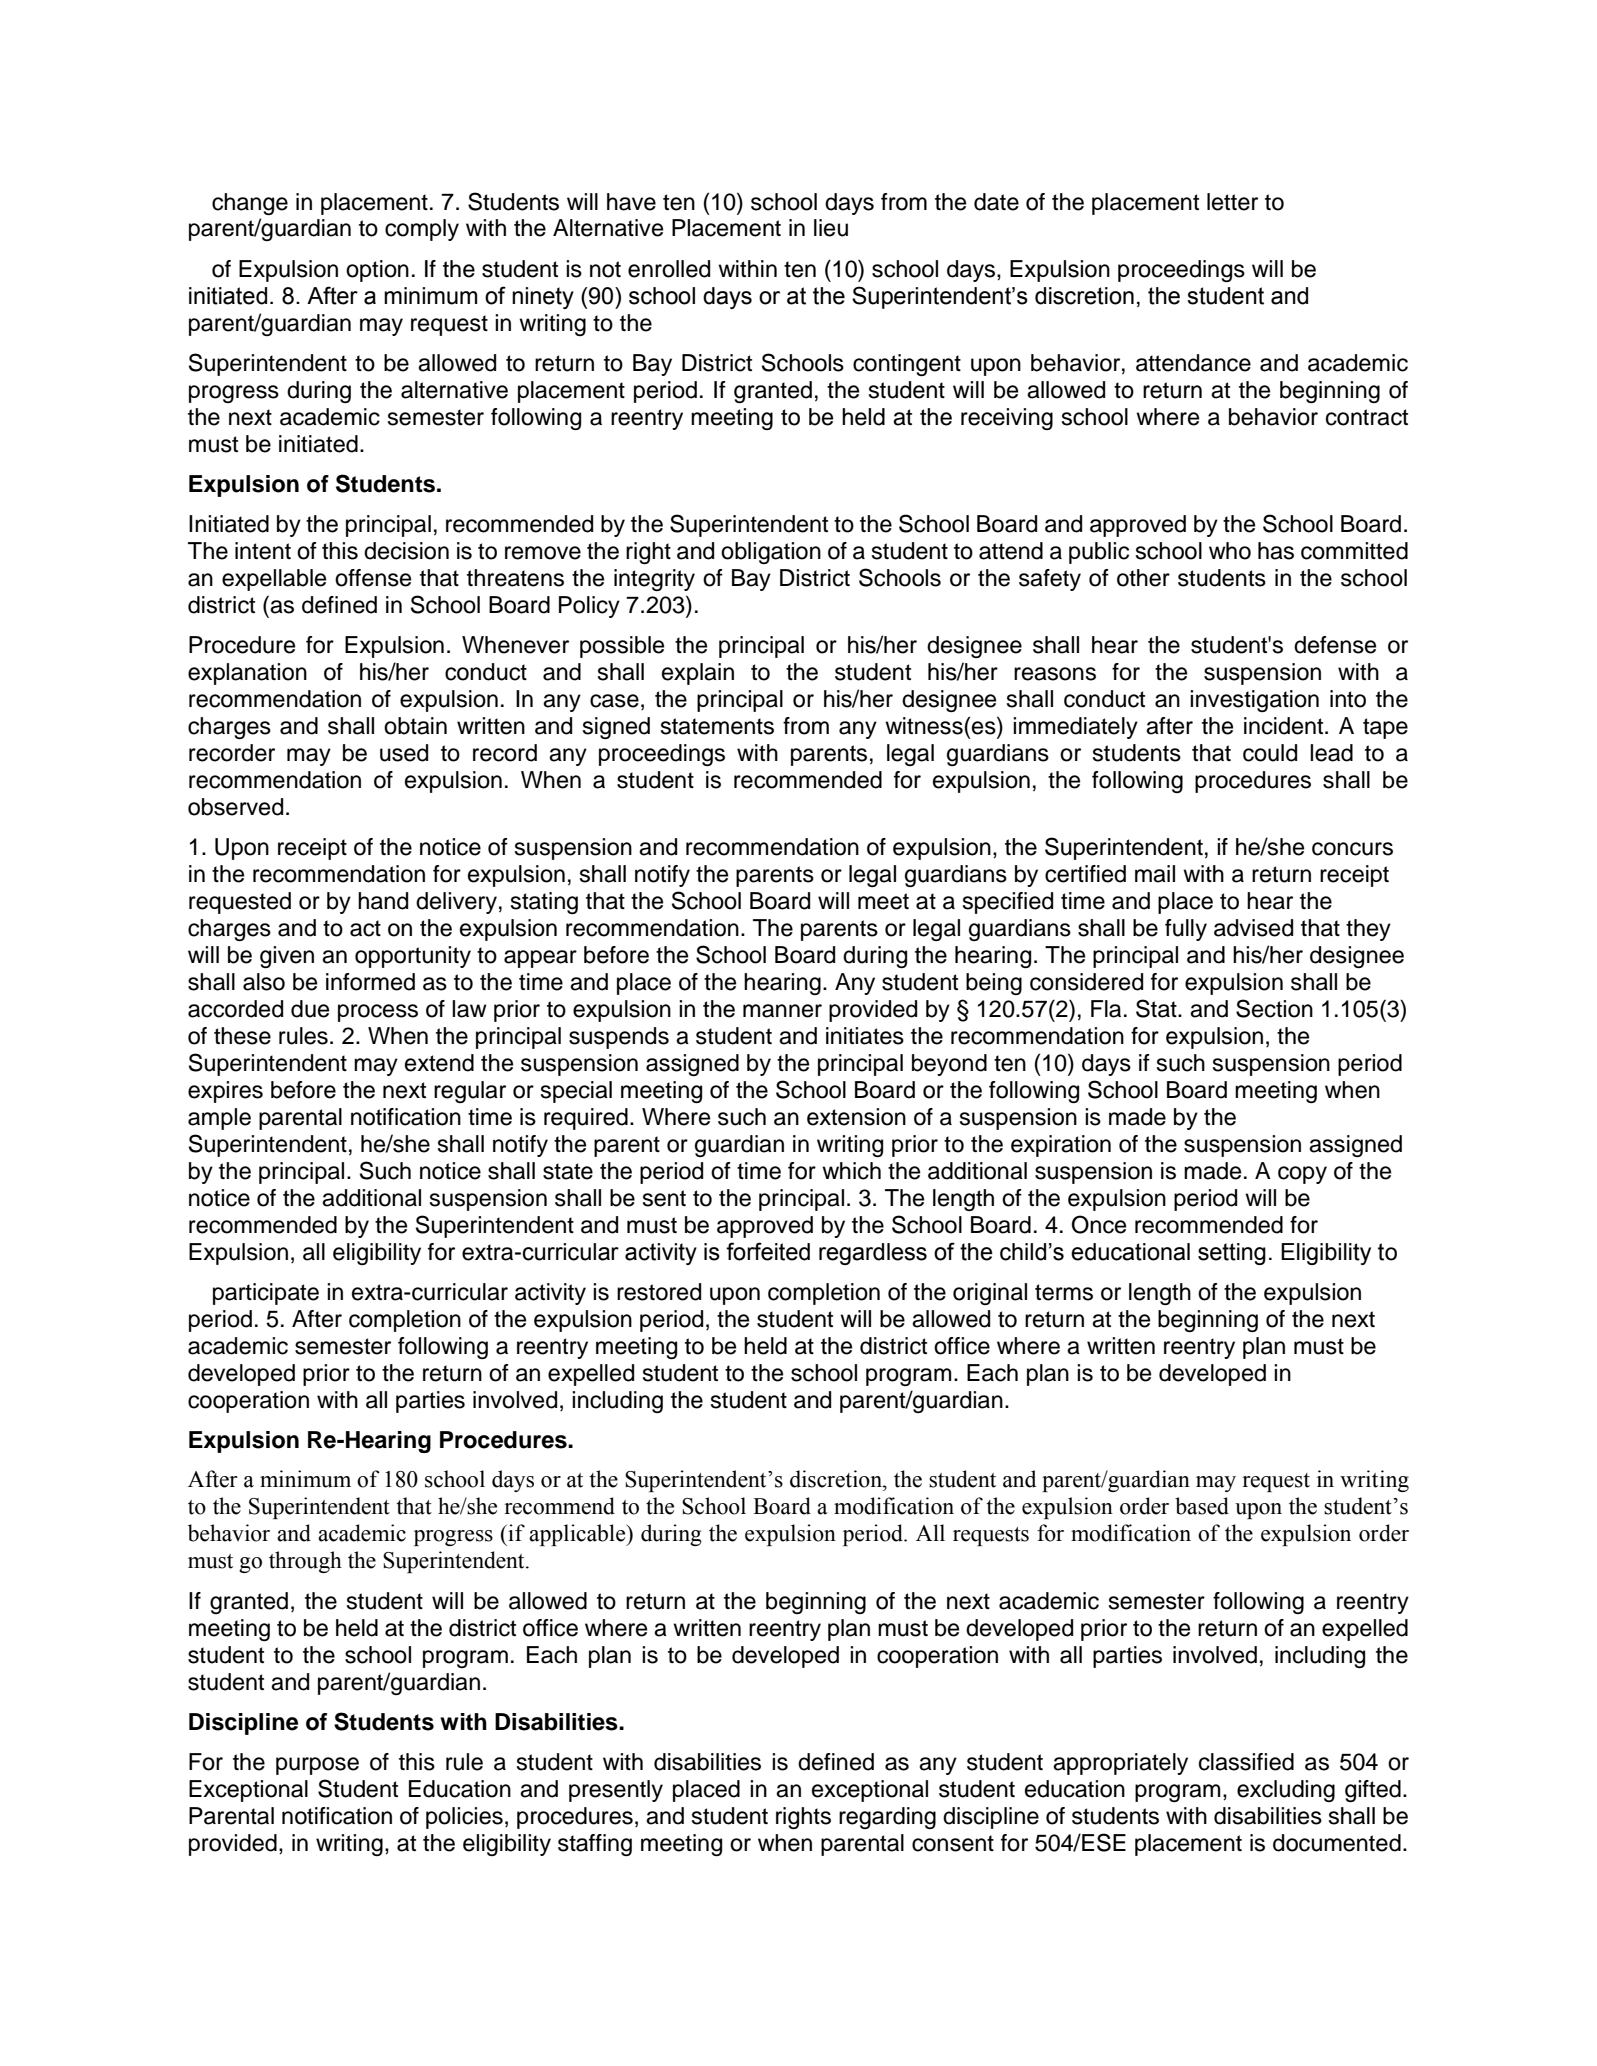 The image size is (1597, 2066). What do you see at coordinates (782, 1011) in the screenshot?
I see `manner` at bounding box center [782, 1011].
